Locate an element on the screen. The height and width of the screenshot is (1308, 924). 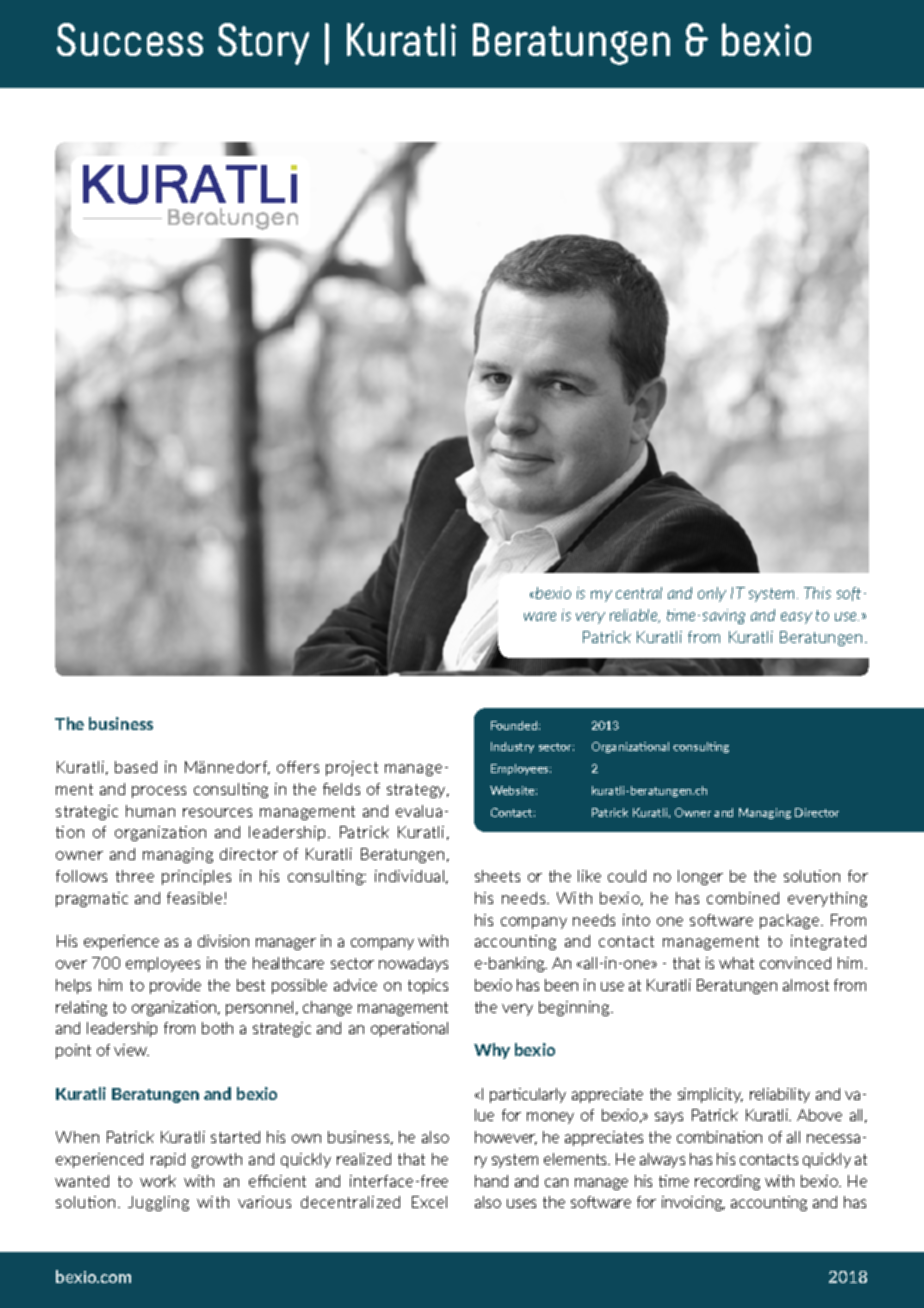
sheets is located at coordinates (497, 876).
